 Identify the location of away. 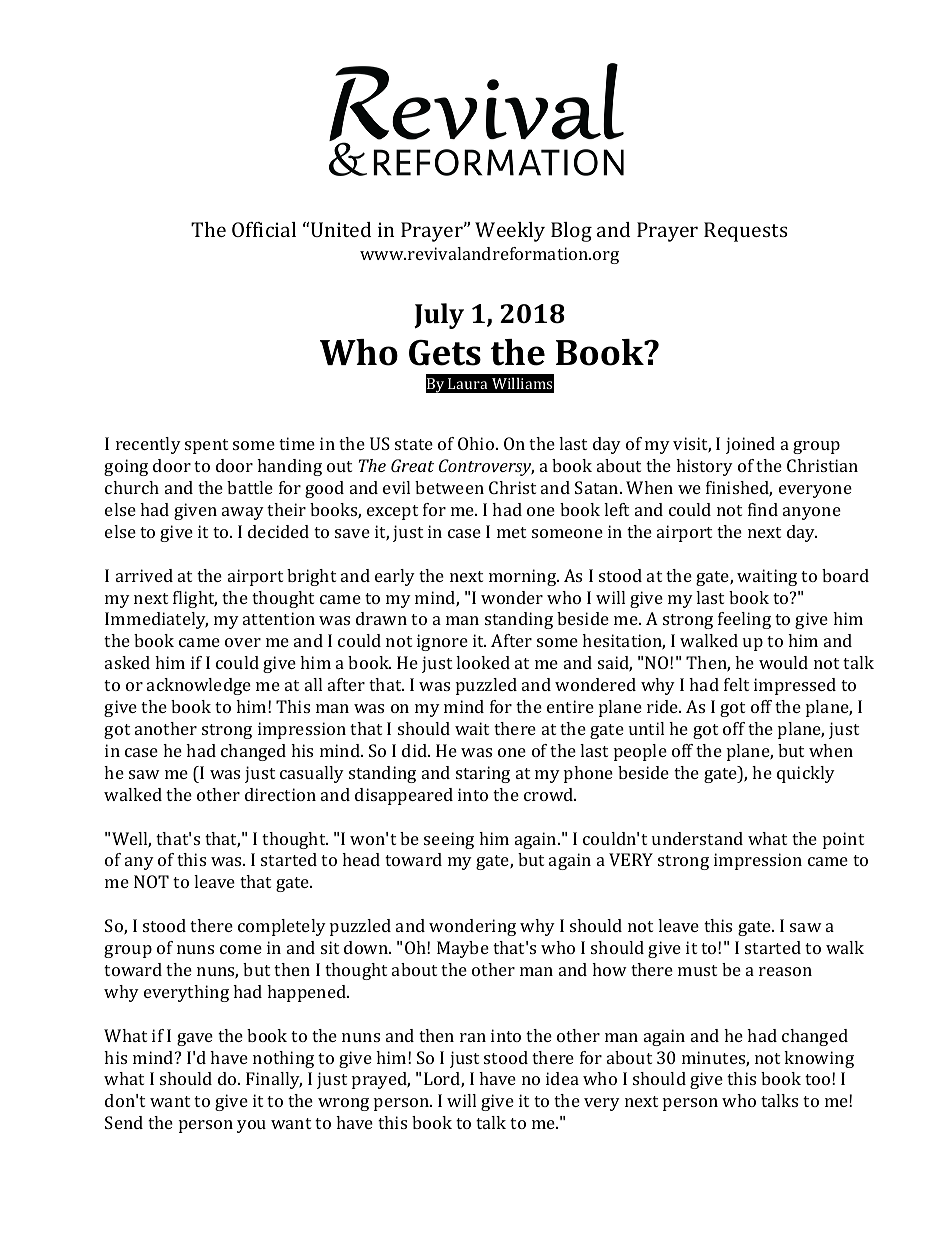
(243, 513).
